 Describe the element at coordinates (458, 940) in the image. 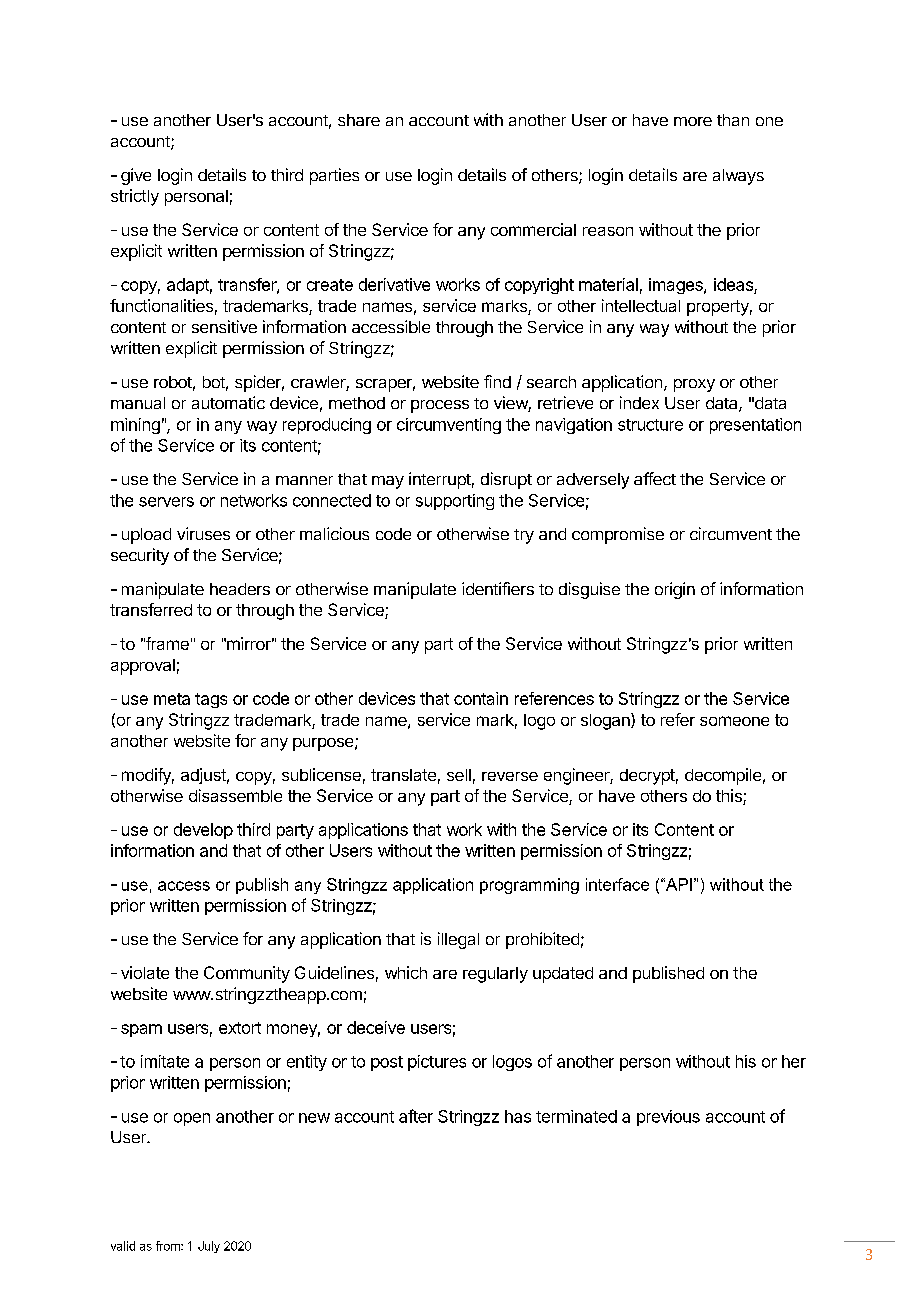

I see `illegal` at that location.
